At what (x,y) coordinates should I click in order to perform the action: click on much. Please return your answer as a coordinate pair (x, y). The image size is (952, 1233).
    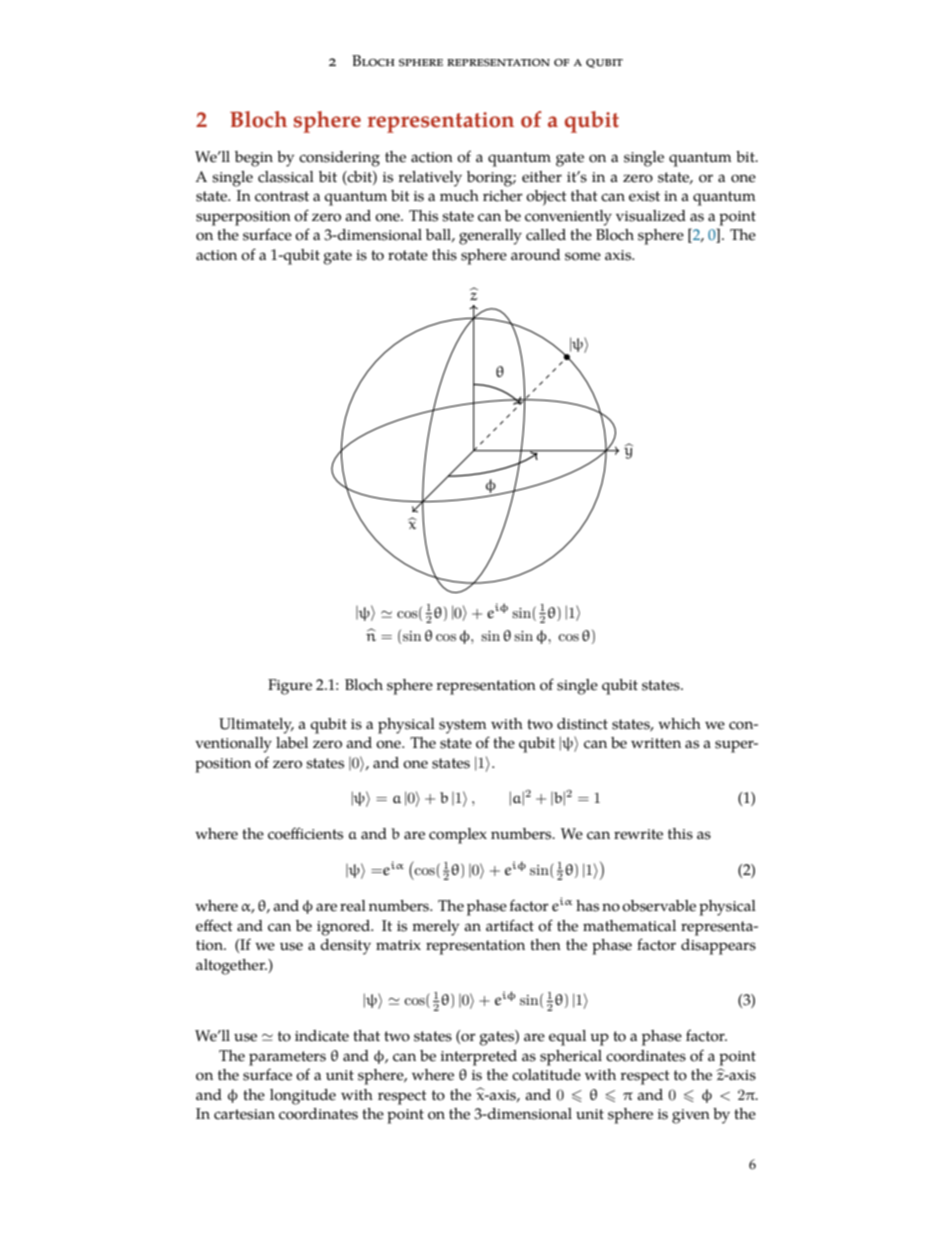
    Looking at the image, I should click on (459, 196).
